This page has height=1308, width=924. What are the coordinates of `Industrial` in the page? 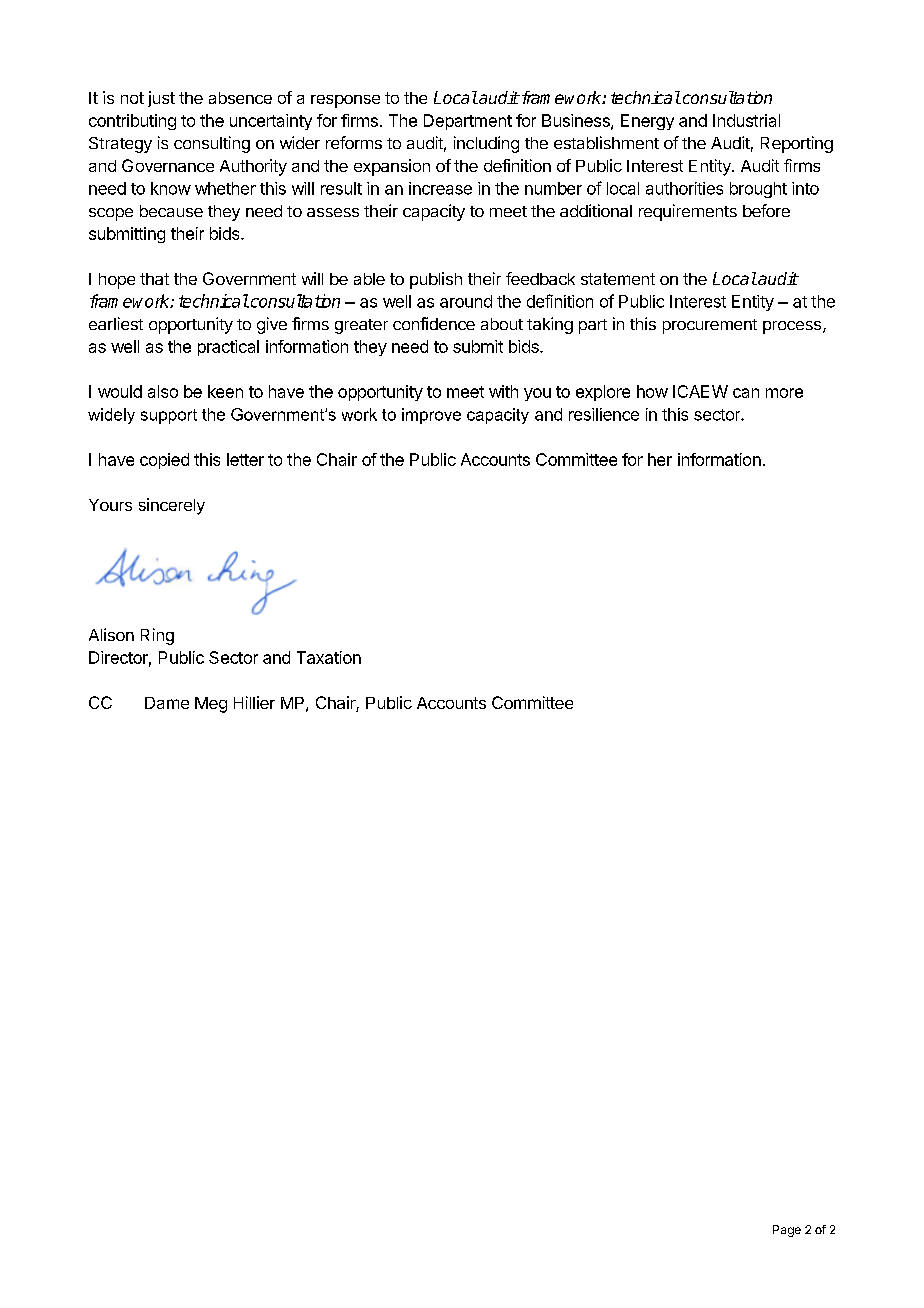 It's located at (746, 120).
